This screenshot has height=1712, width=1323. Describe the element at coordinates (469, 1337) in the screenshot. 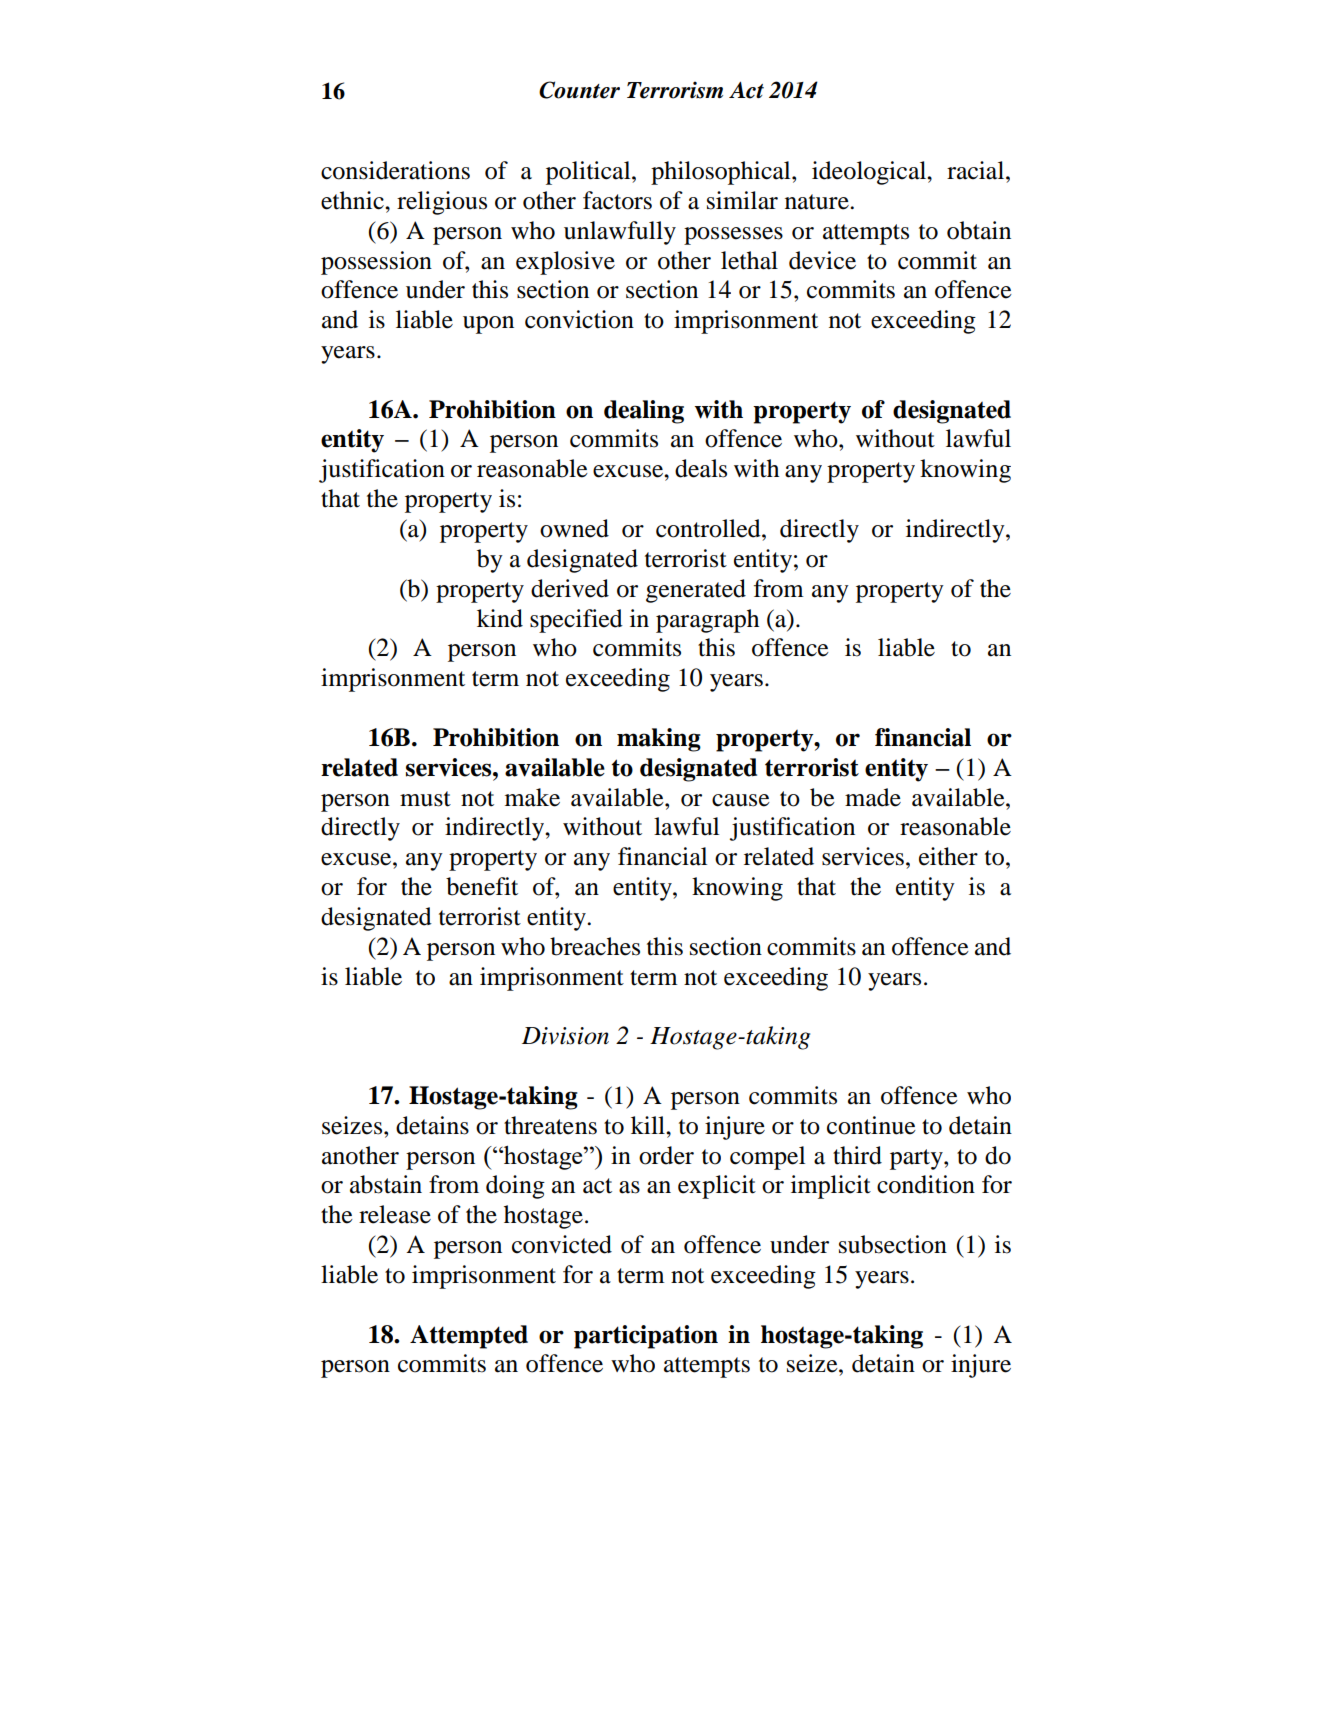

I see `Attempted` at that location.
